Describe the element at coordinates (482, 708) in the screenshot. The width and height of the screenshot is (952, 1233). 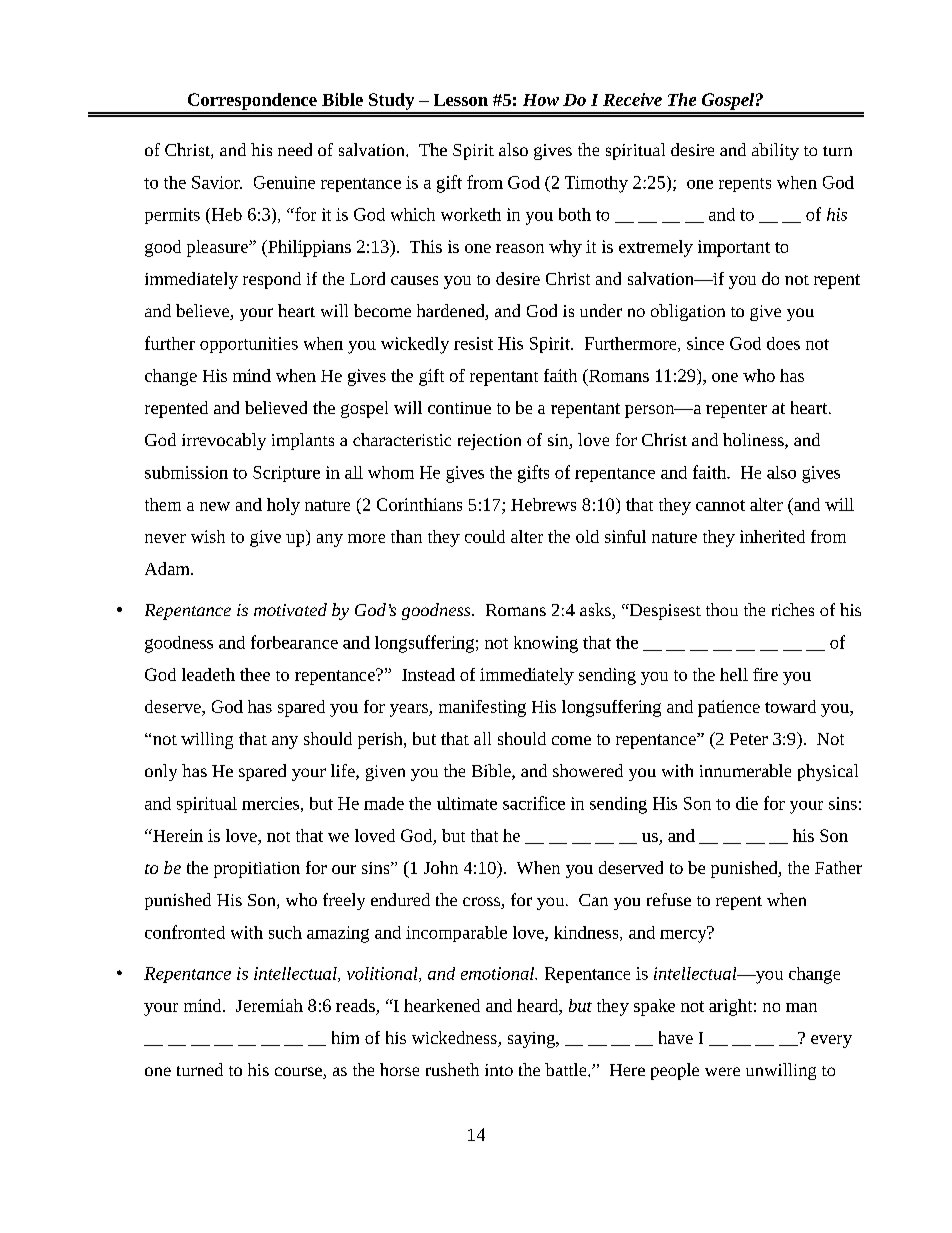
I see `manifesting` at that location.
